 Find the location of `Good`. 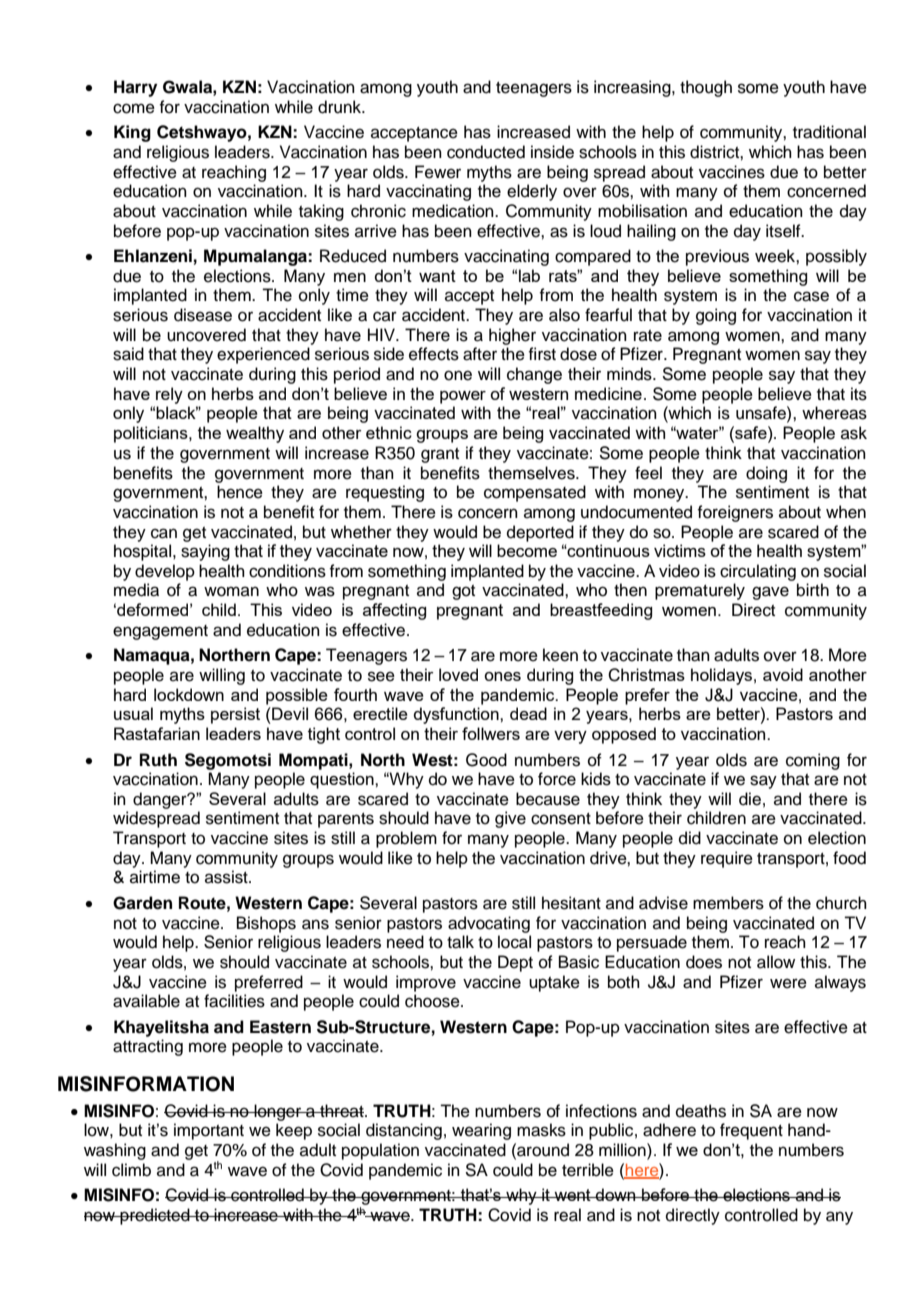

Good is located at coordinates (486, 760).
